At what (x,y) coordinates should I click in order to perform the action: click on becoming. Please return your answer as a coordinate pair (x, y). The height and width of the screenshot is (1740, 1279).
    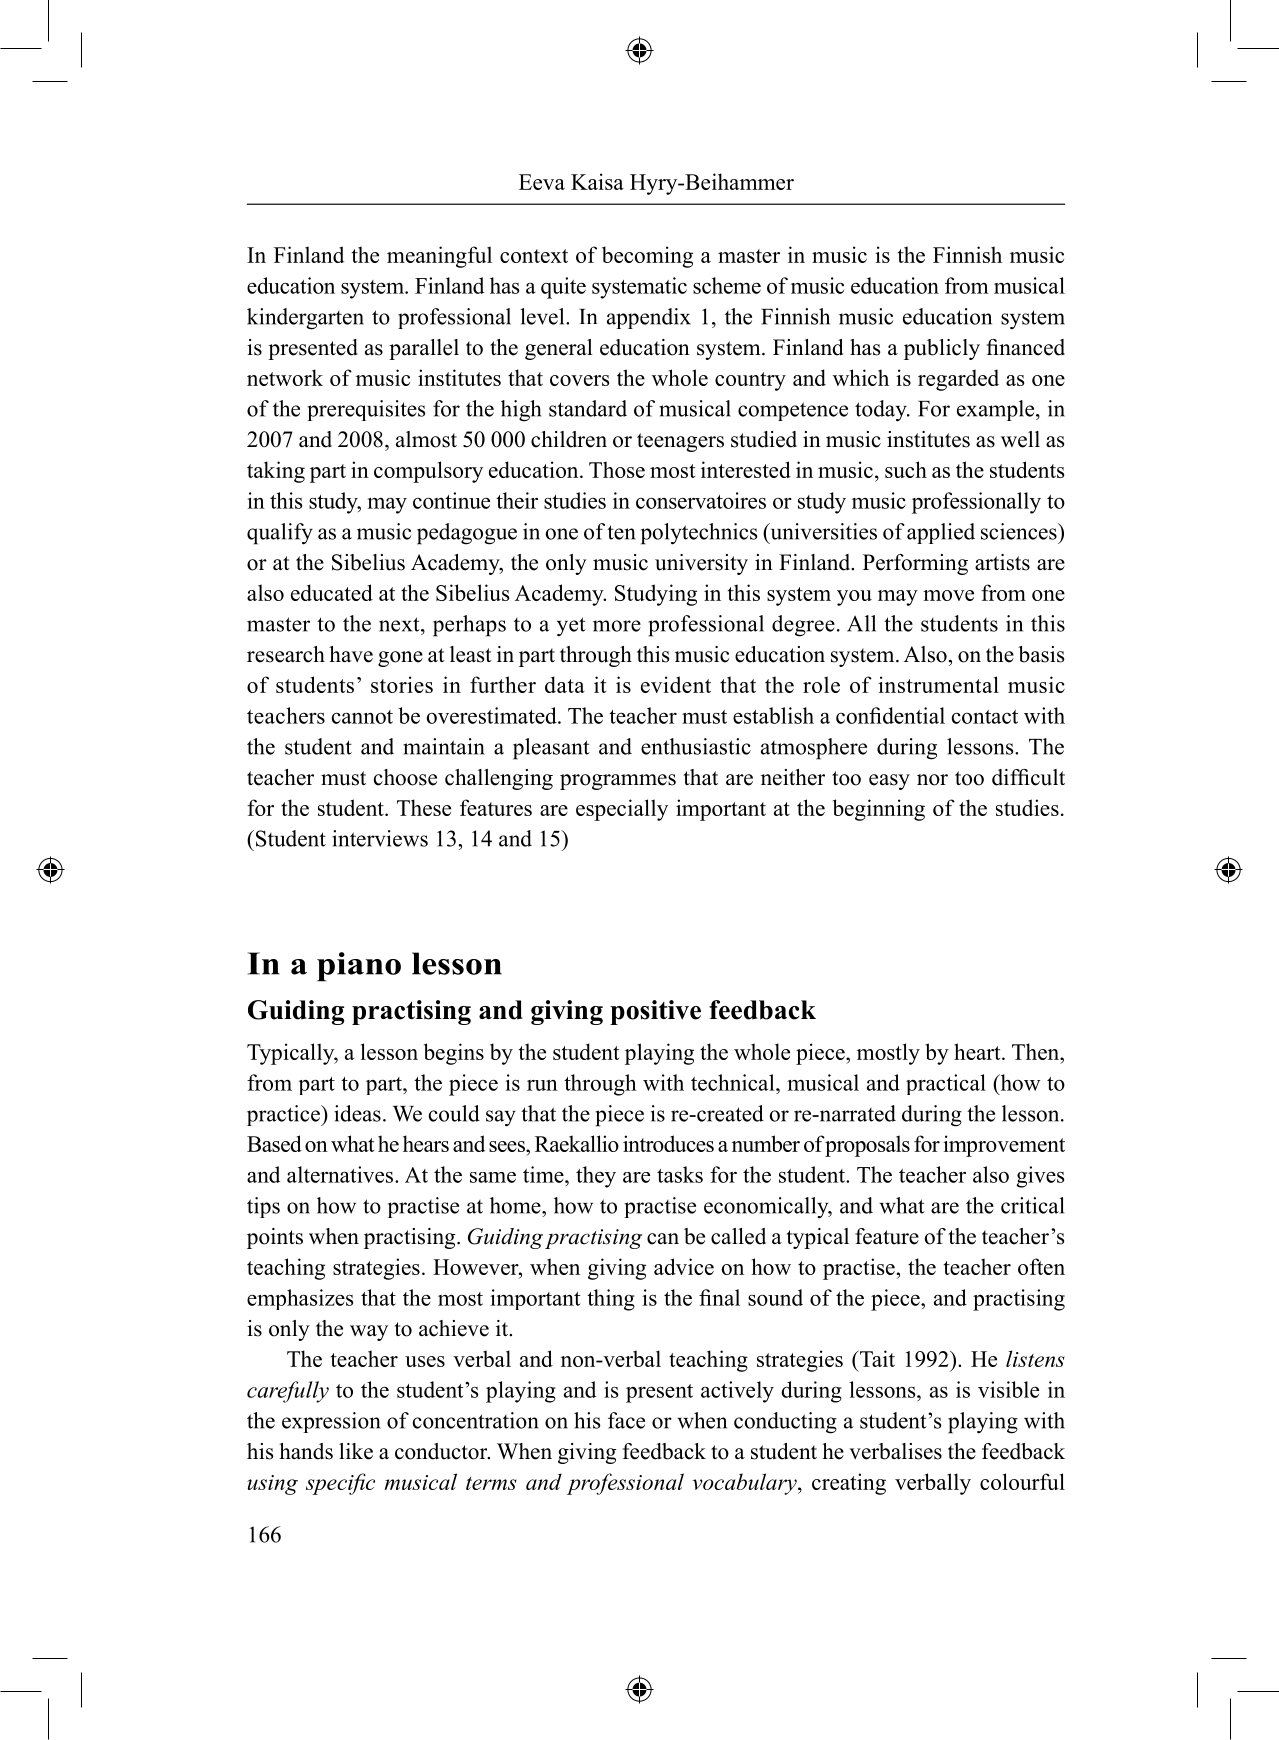
    Looking at the image, I should click on (647, 257).
